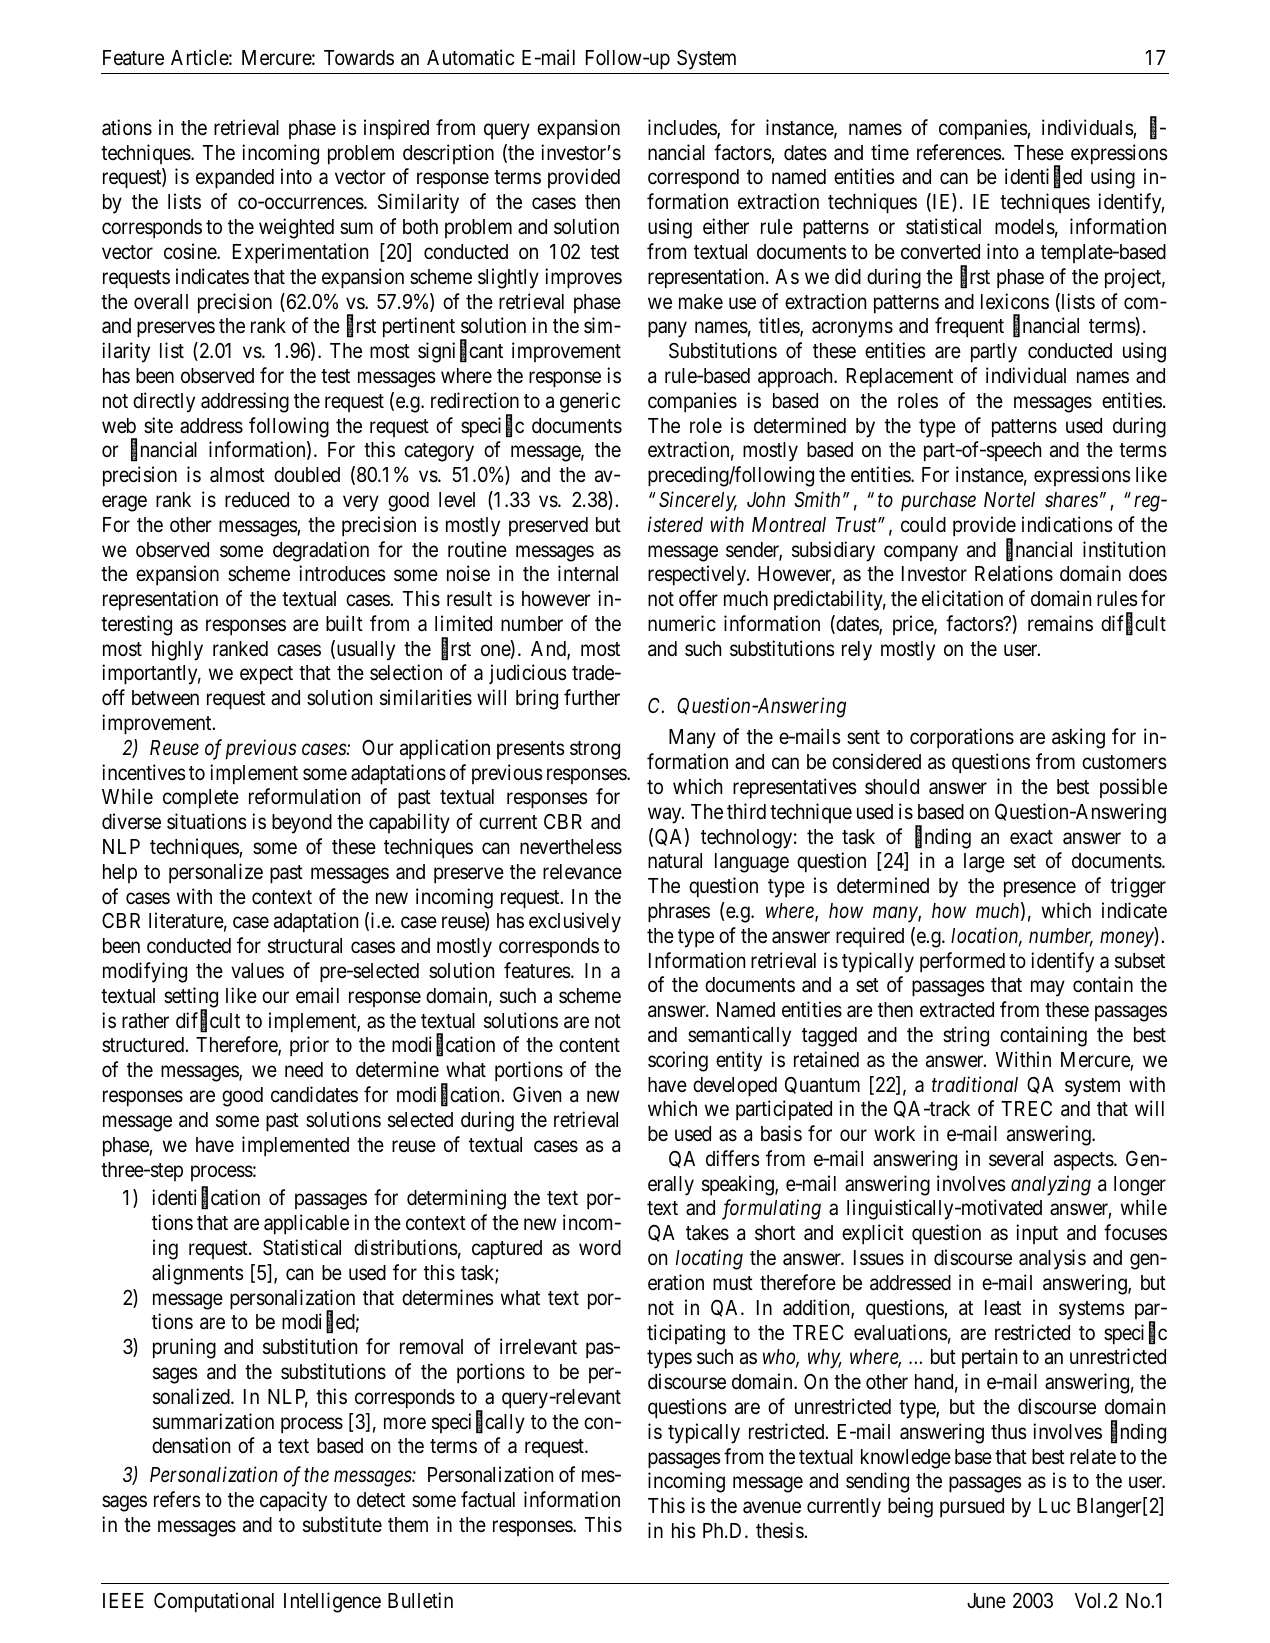 This screenshot has width=1270, height=1643. What do you see at coordinates (975, 1084) in the screenshot?
I see `traditional` at bounding box center [975, 1084].
